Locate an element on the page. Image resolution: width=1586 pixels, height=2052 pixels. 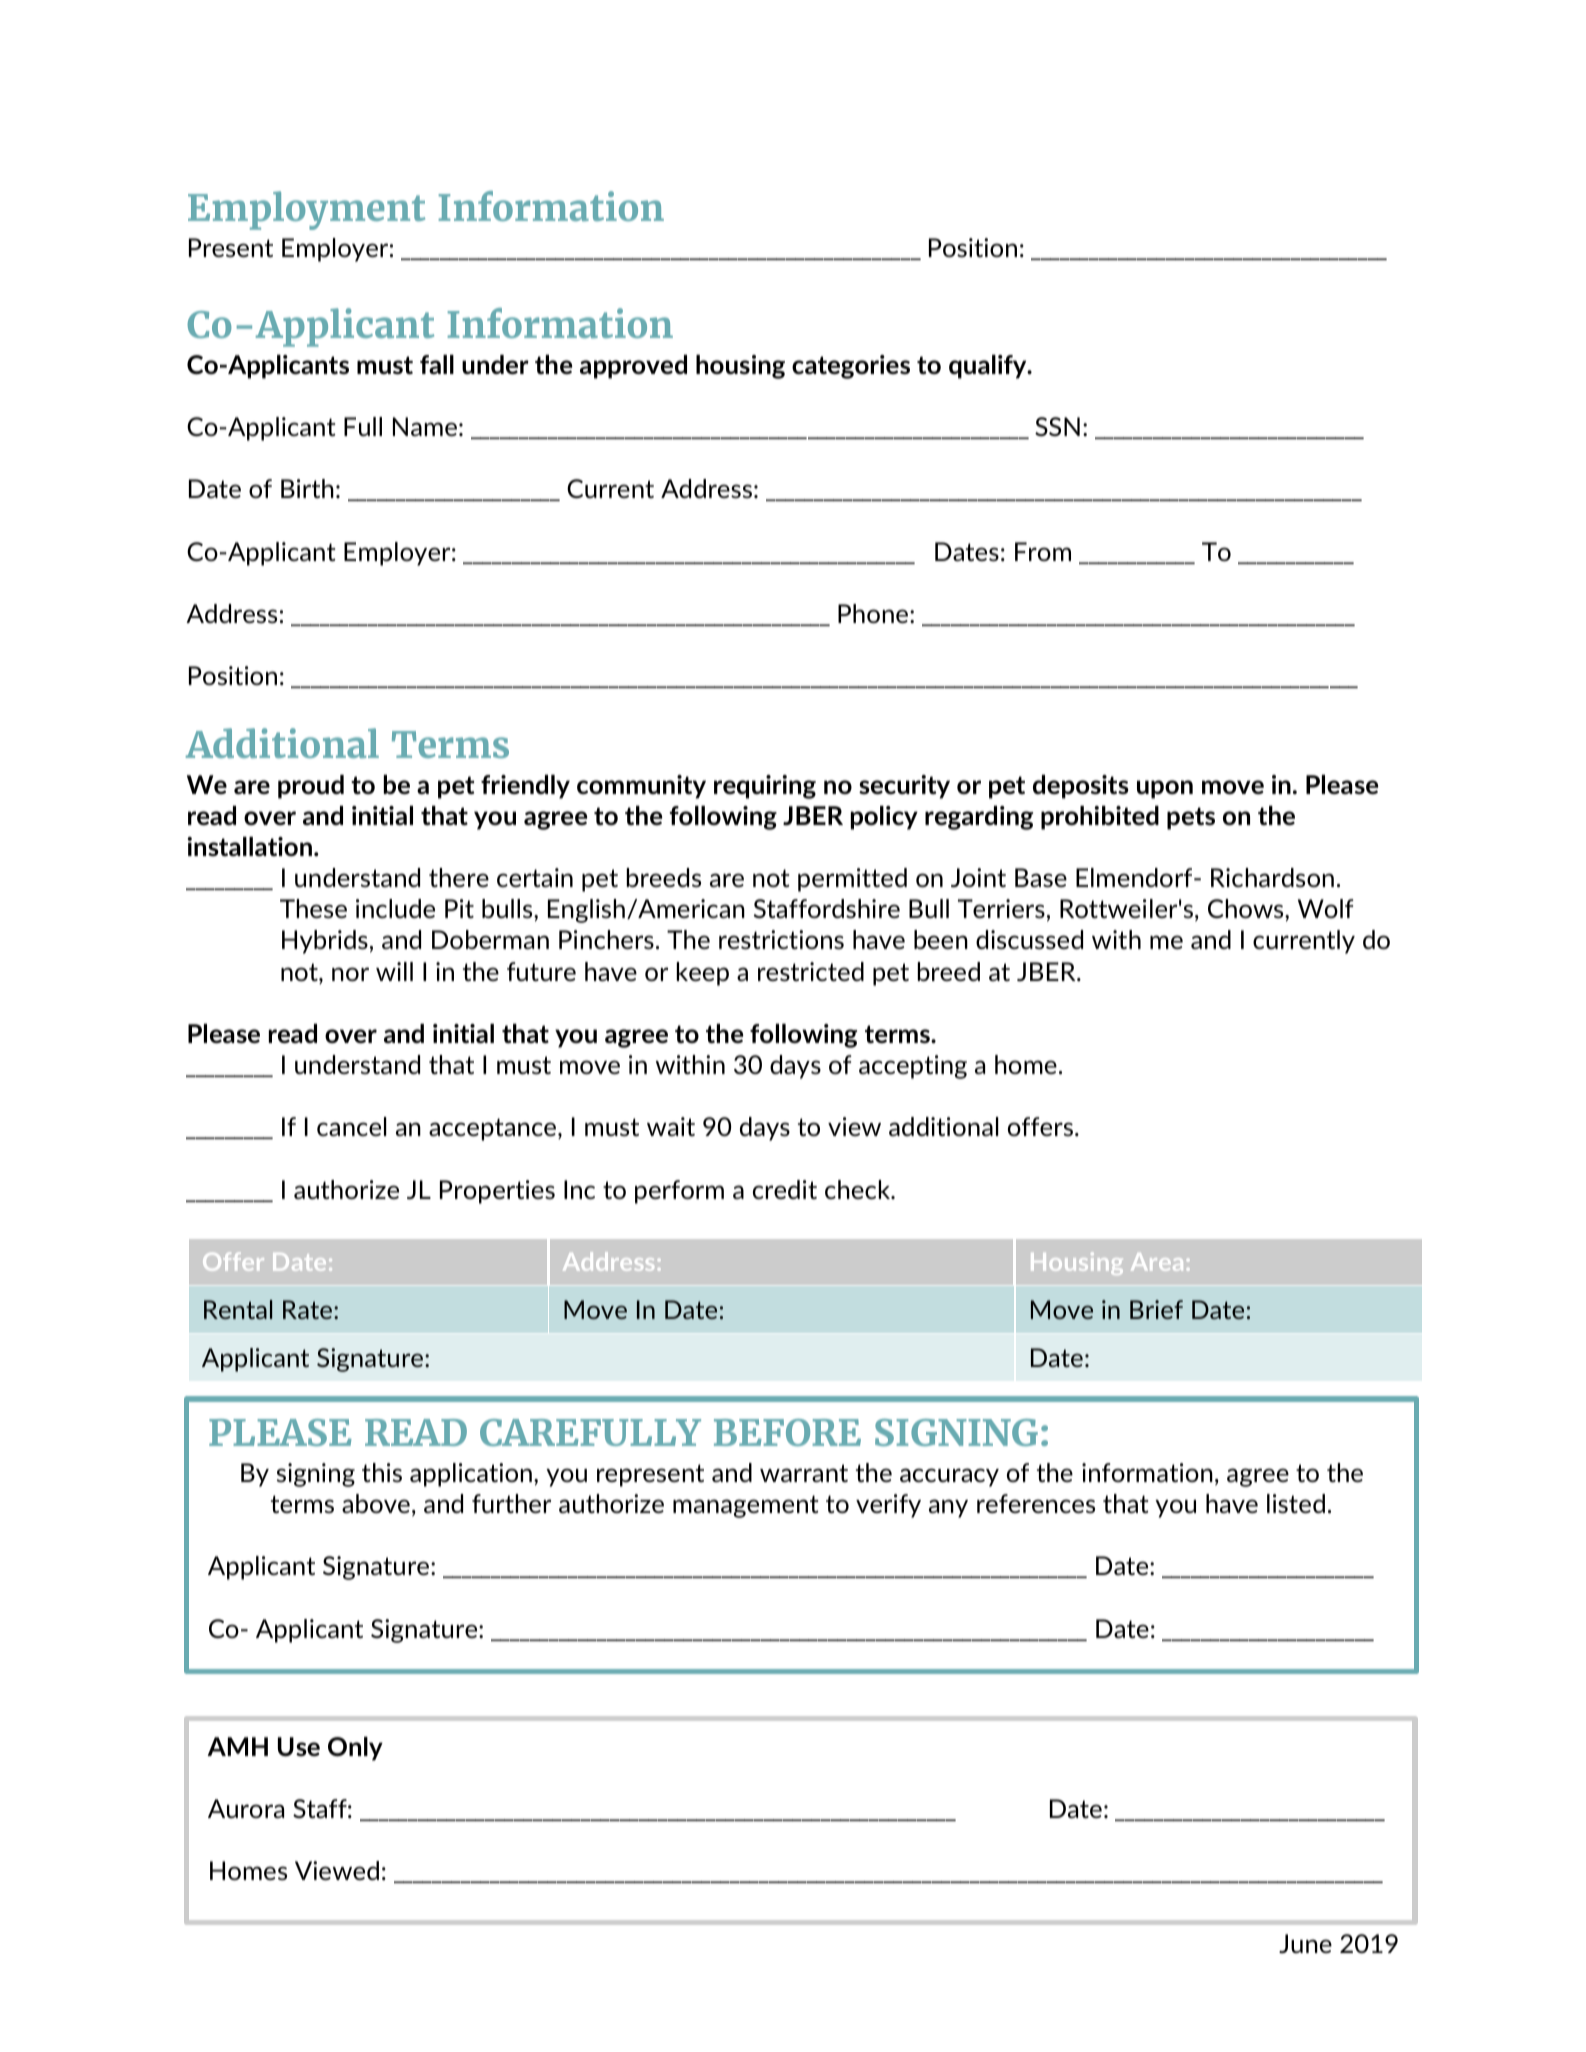
categories is located at coordinates (851, 367).
